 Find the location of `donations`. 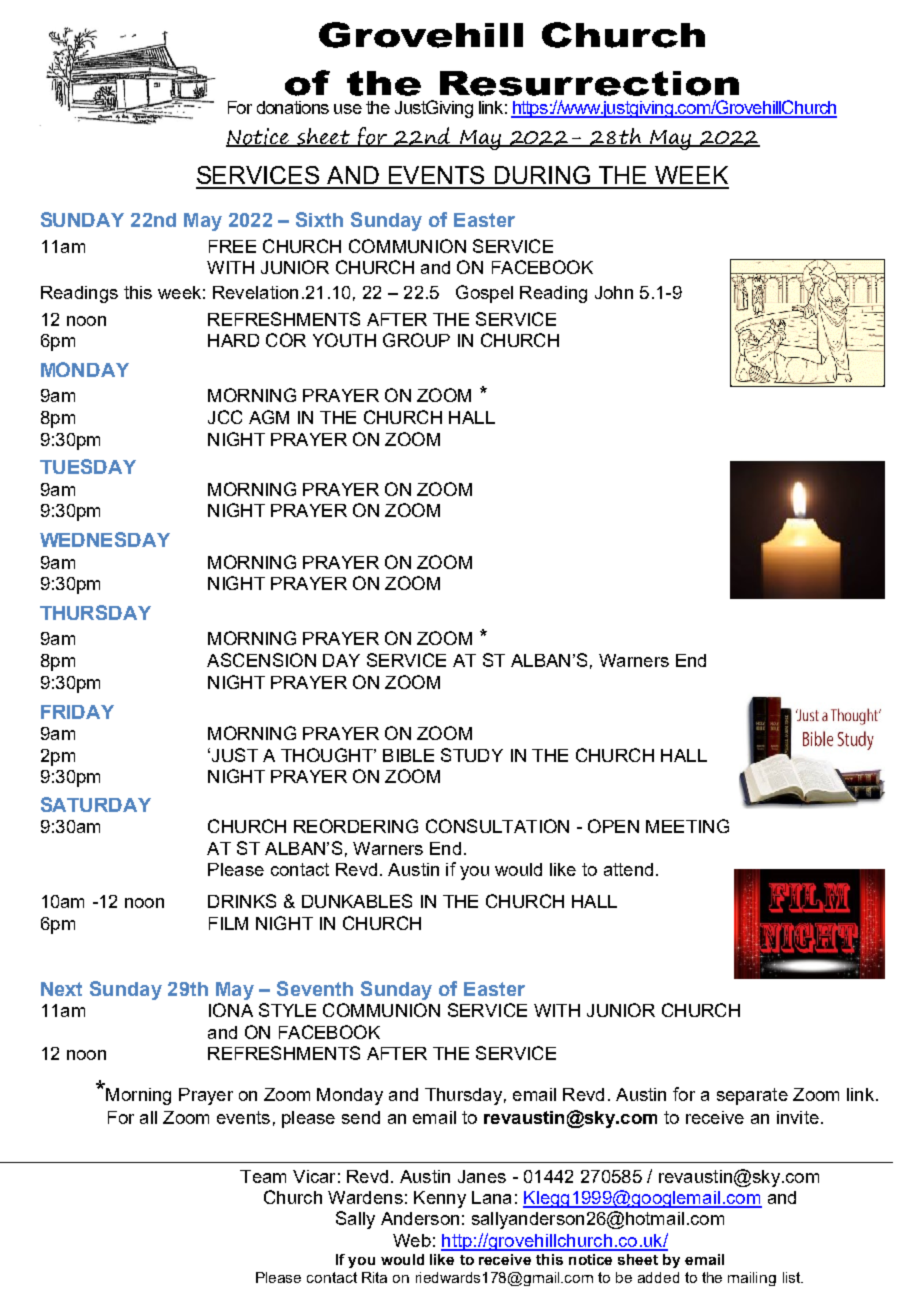

donations is located at coordinates (293, 107).
